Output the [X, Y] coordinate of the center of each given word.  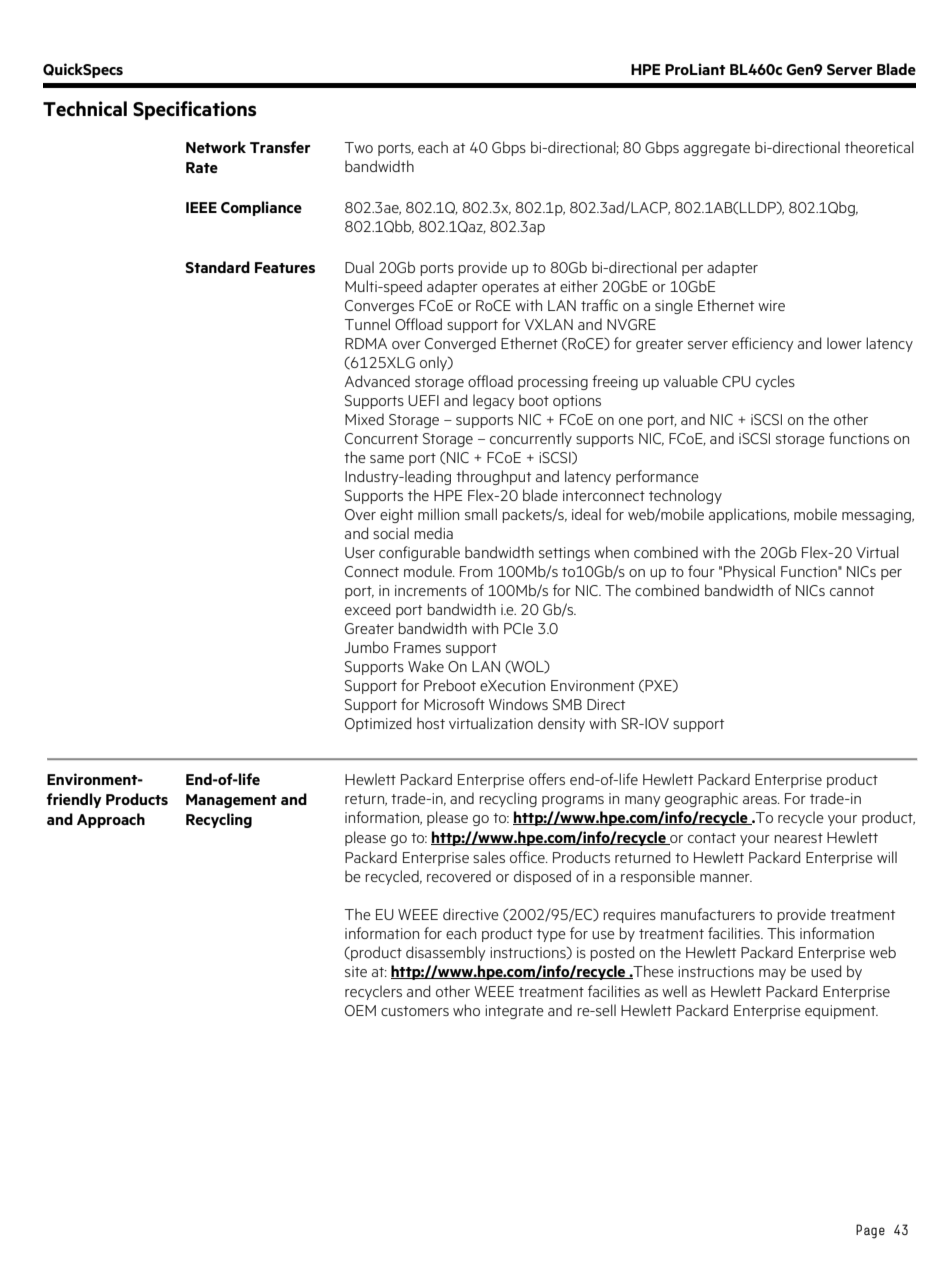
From [476, 571]
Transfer [280, 147]
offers [547, 779]
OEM [360, 1010]
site [356, 971]
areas [761, 800]
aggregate [717, 149]
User [360, 552]
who [466, 1010]
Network [216, 147]
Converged [460, 344]
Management [231, 801]
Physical [749, 572]
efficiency [762, 344]
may [772, 974]
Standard [217, 267]
